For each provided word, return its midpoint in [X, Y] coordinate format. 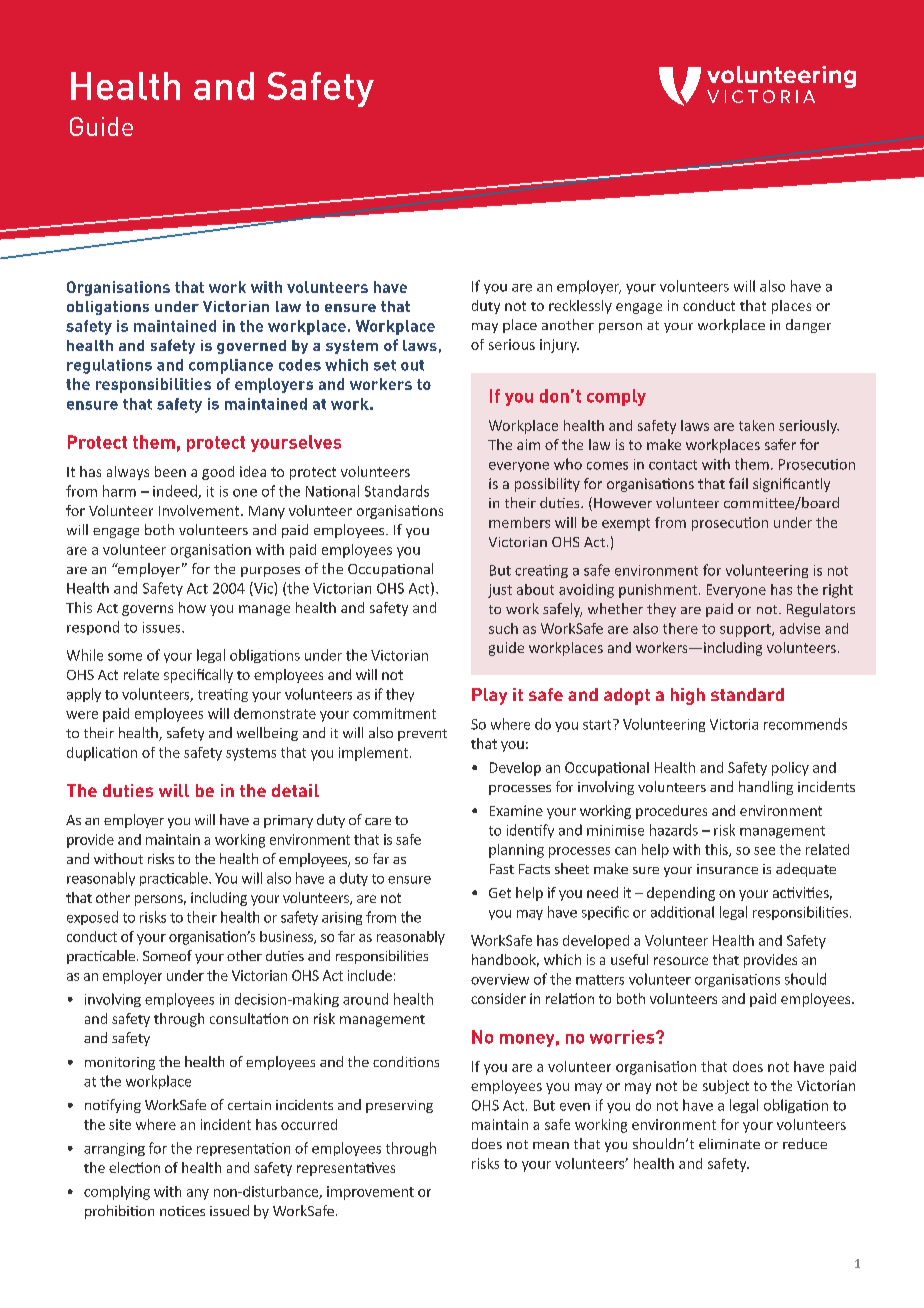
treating [223, 695]
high [688, 696]
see [764, 851]
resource [681, 961]
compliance [231, 366]
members [519, 522]
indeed [176, 492]
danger [808, 326]
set [385, 365]
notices [182, 1211]
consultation [249, 1018]
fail [738, 483]
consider [498, 998]
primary [288, 821]
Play [489, 696]
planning [516, 851]
